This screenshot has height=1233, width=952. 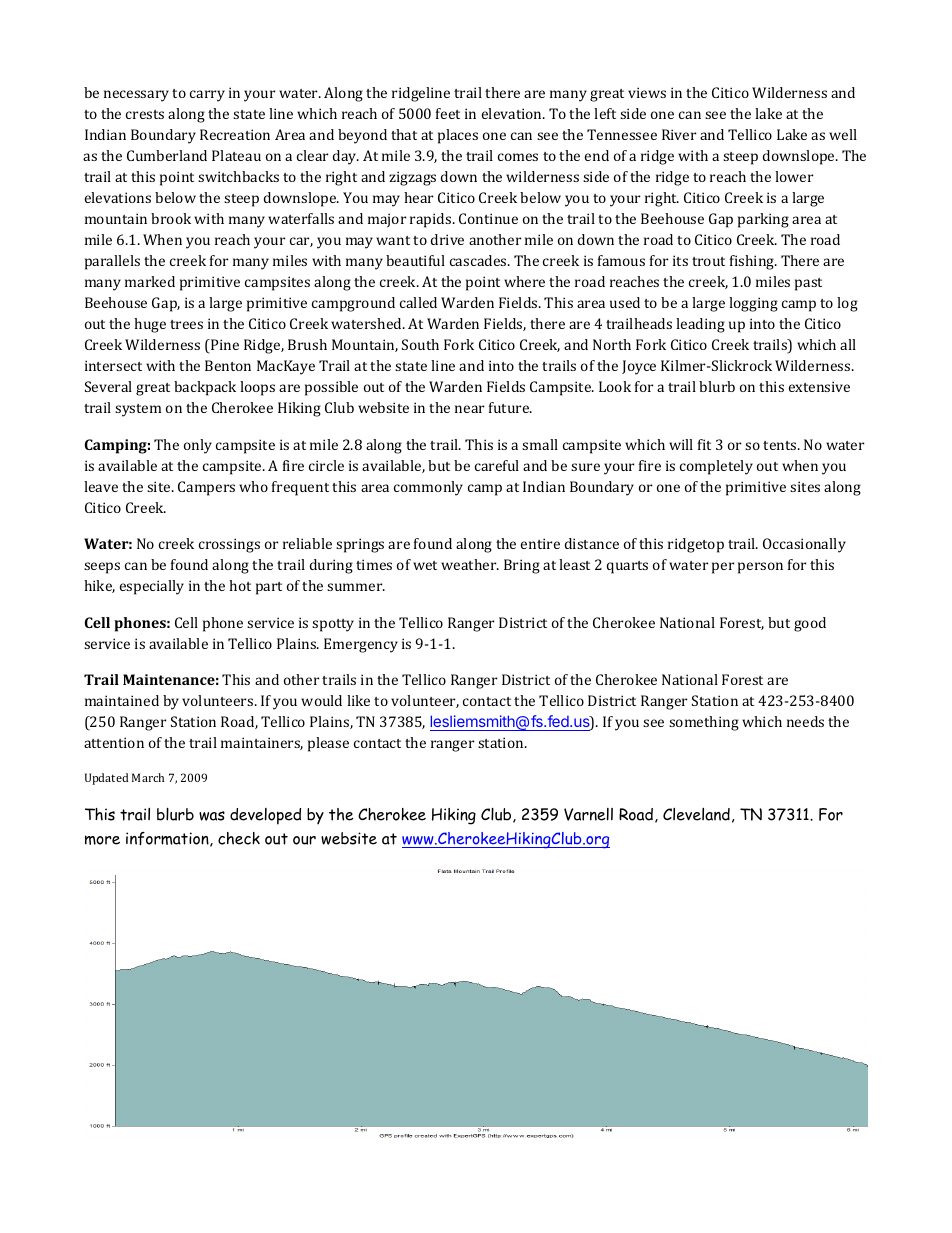 I want to click on carry, so click(x=207, y=96).
